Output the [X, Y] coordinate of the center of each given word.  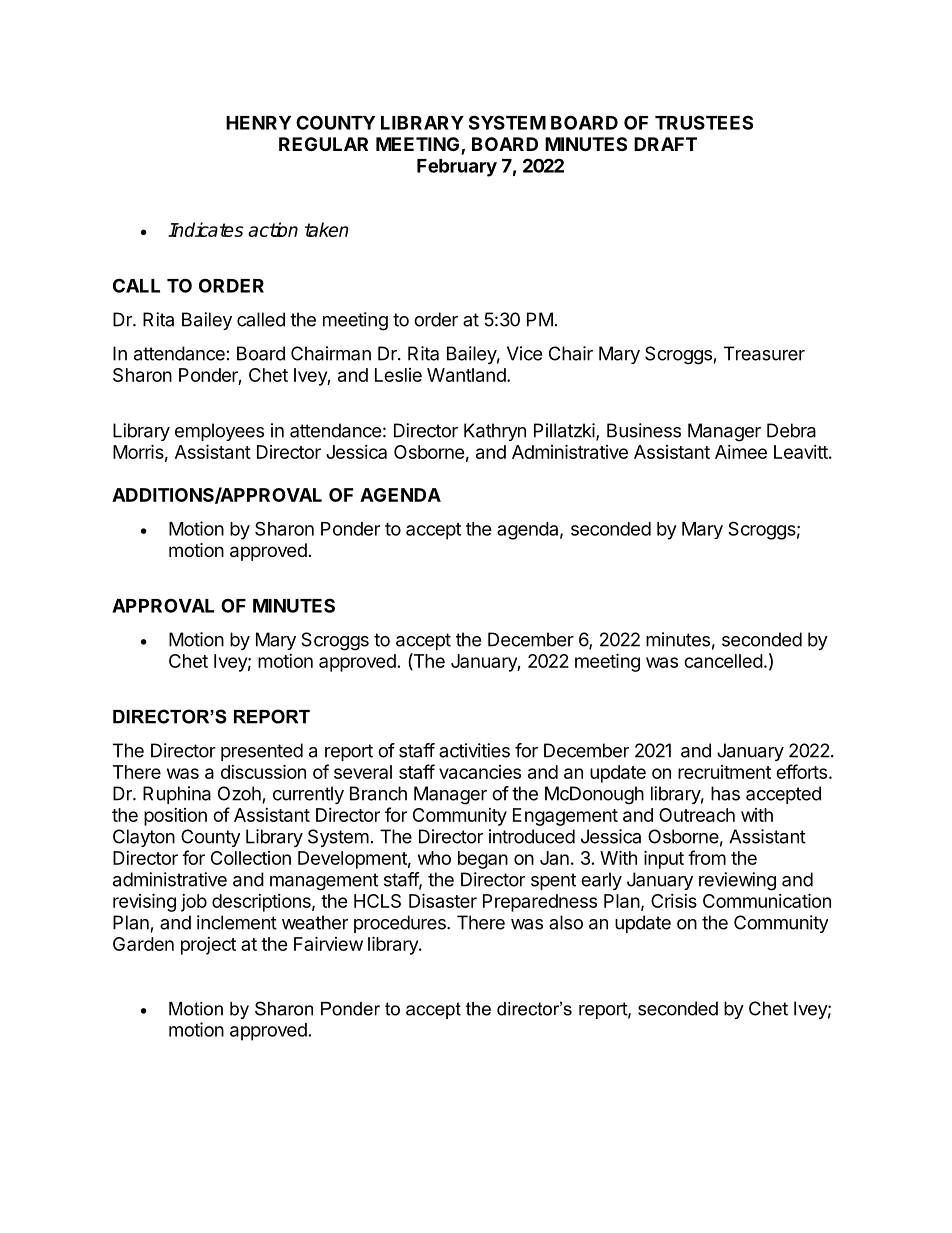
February [457, 168]
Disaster [443, 900]
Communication [767, 900]
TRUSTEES [704, 122]
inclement [237, 922]
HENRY [258, 123]
